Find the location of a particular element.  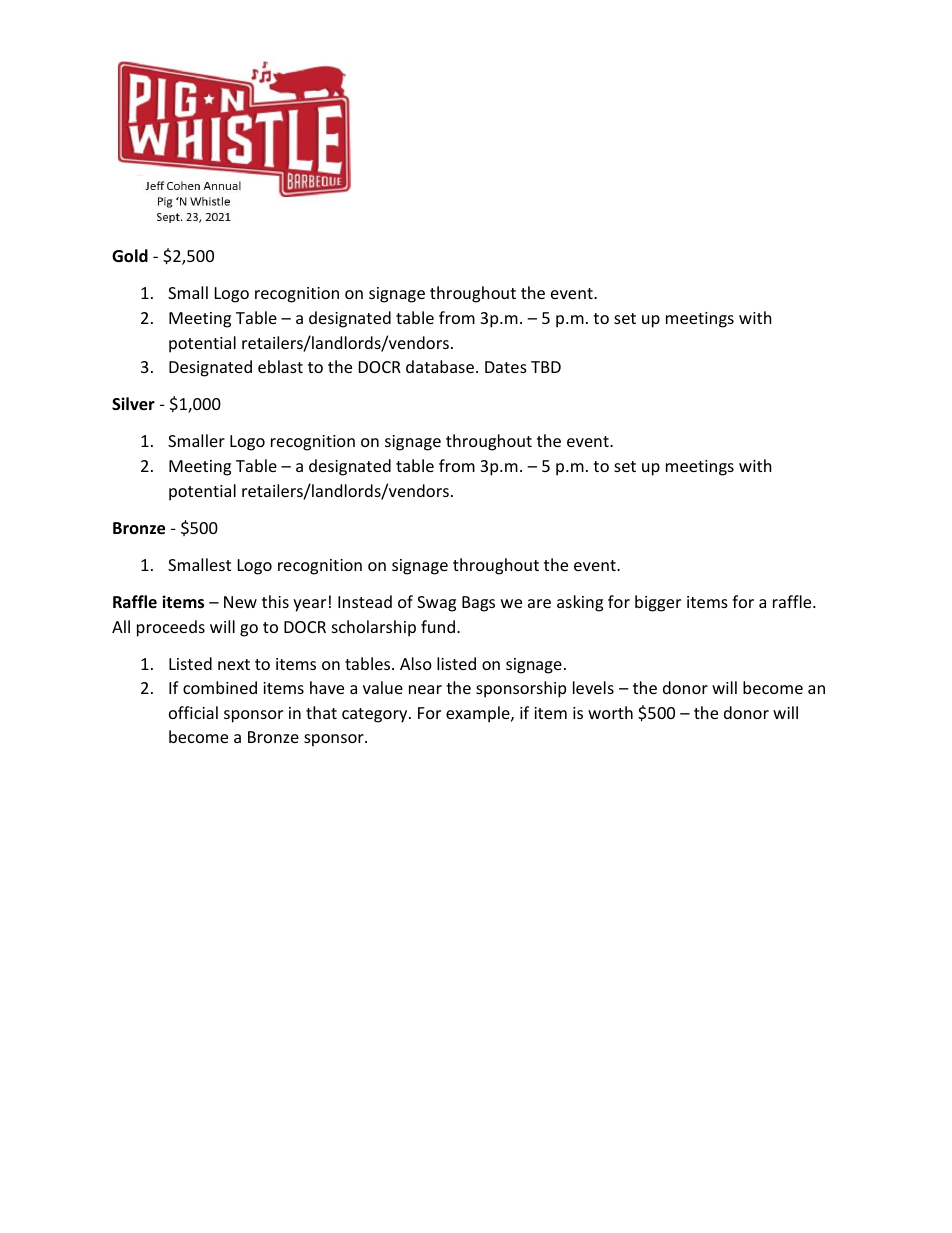

database is located at coordinates (440, 366).
